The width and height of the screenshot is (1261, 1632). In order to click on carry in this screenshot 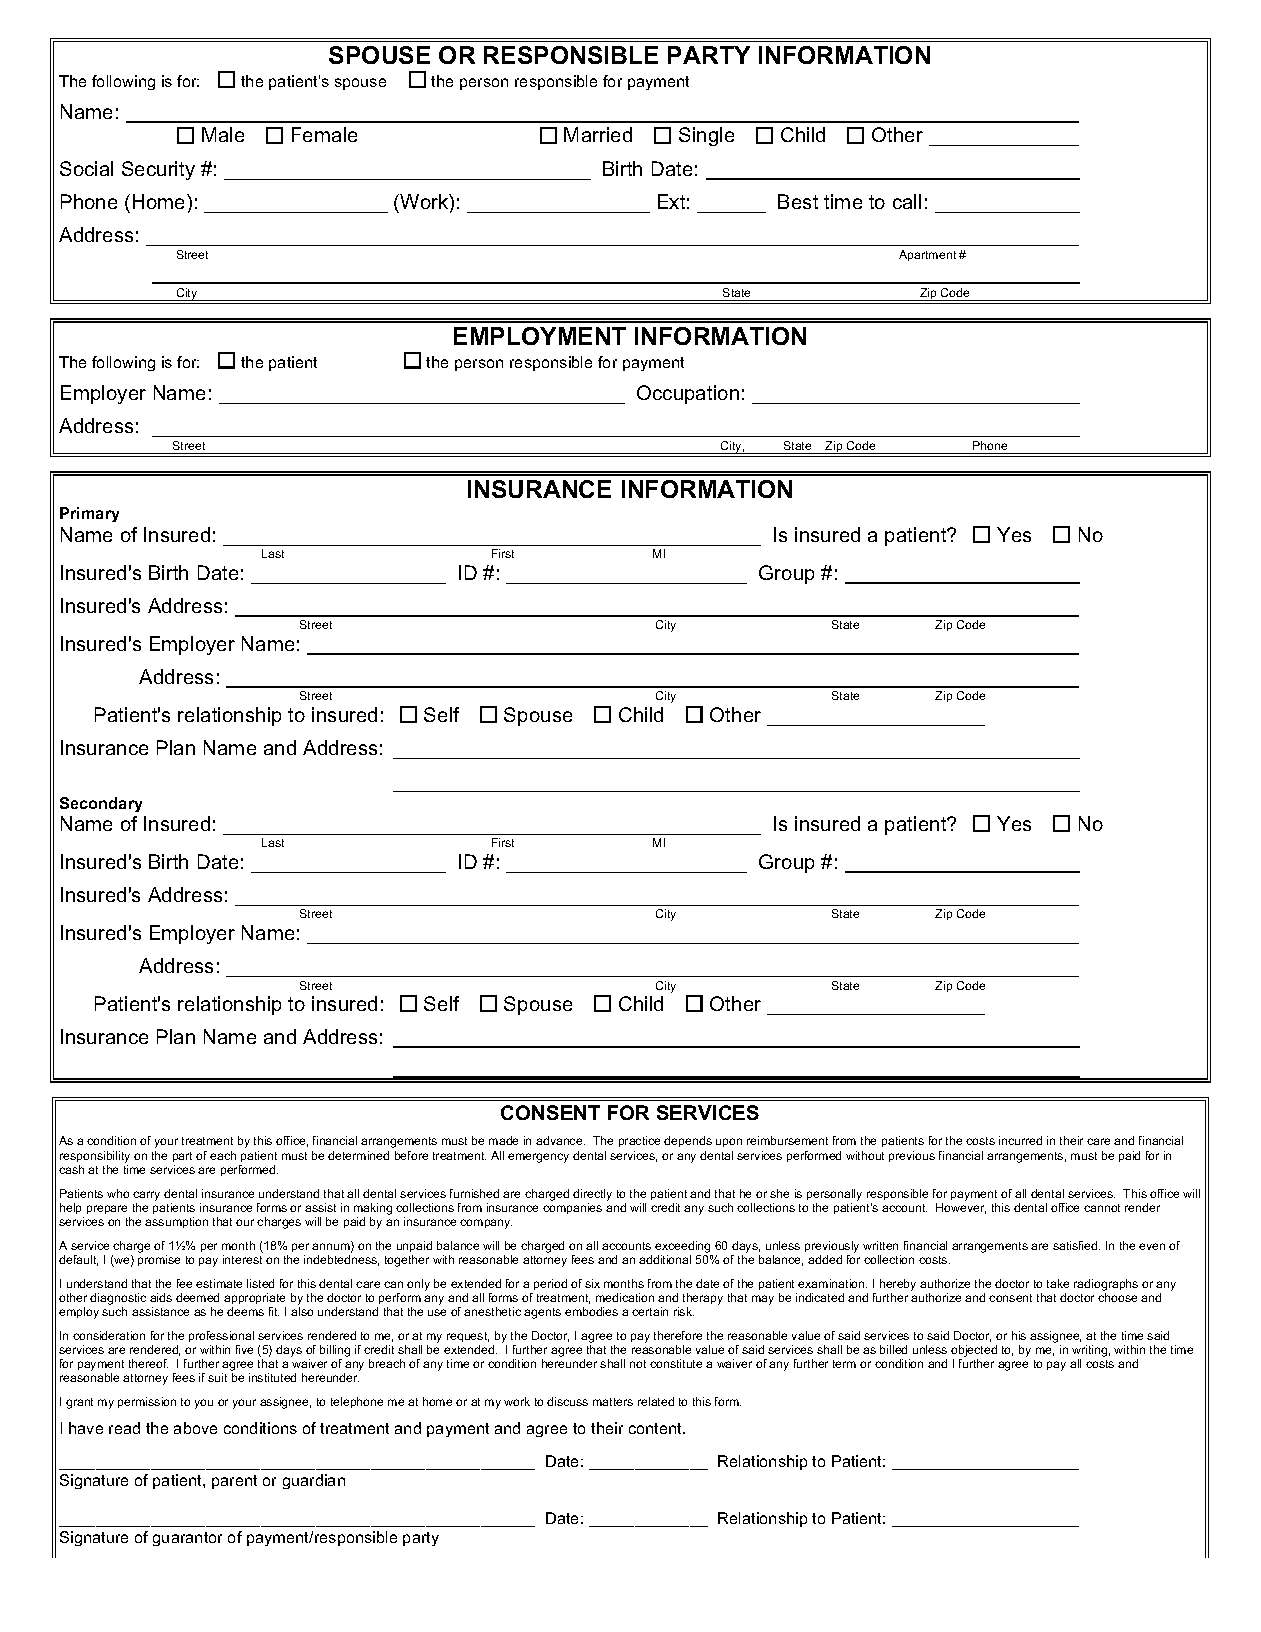, I will do `click(146, 1196)`.
